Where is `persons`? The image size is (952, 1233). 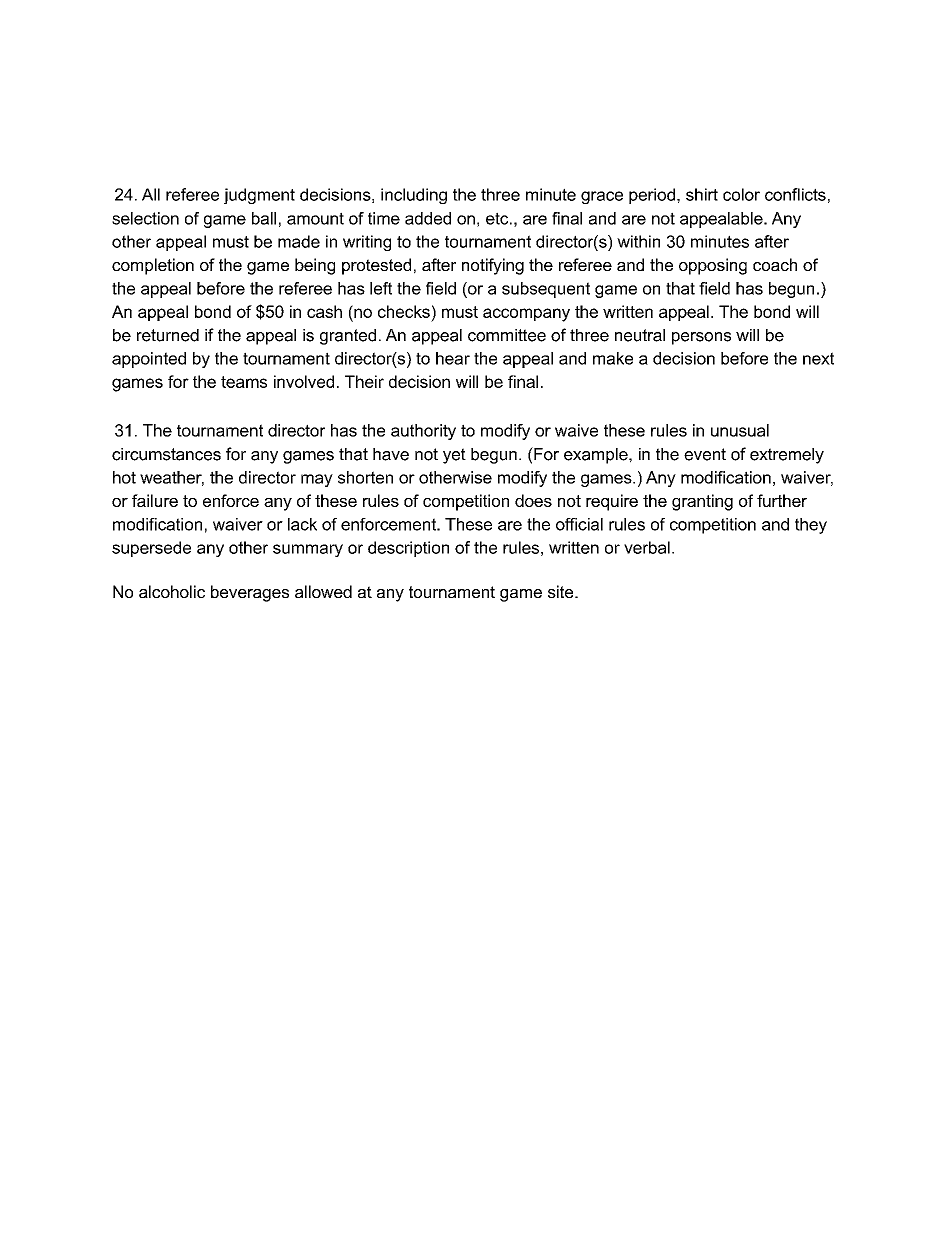
persons is located at coordinates (701, 338).
